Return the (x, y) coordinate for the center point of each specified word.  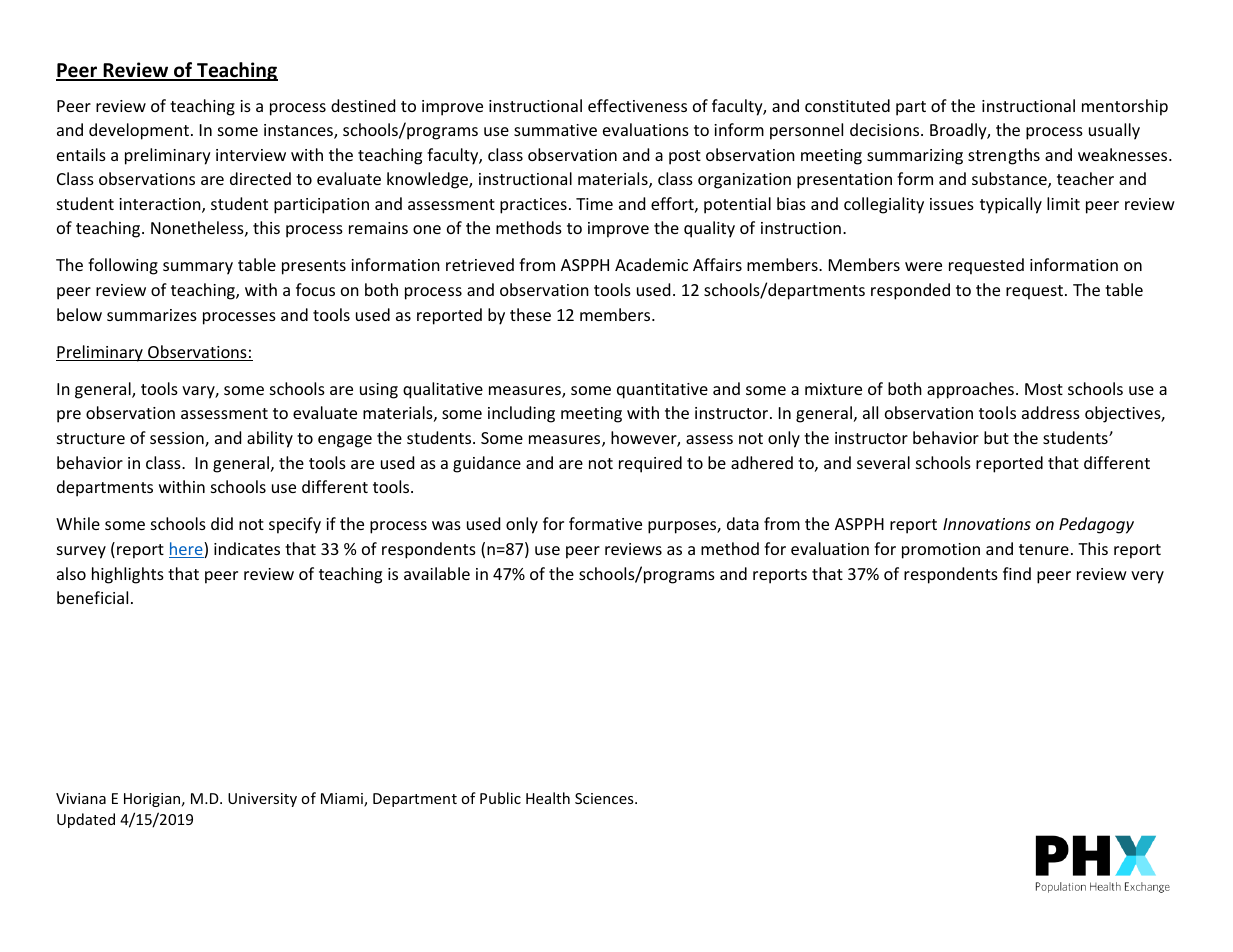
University (262, 800)
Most (1044, 389)
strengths (1004, 156)
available (437, 573)
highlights (128, 575)
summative (555, 130)
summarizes (152, 315)
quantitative (662, 391)
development (139, 131)
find (1017, 573)
